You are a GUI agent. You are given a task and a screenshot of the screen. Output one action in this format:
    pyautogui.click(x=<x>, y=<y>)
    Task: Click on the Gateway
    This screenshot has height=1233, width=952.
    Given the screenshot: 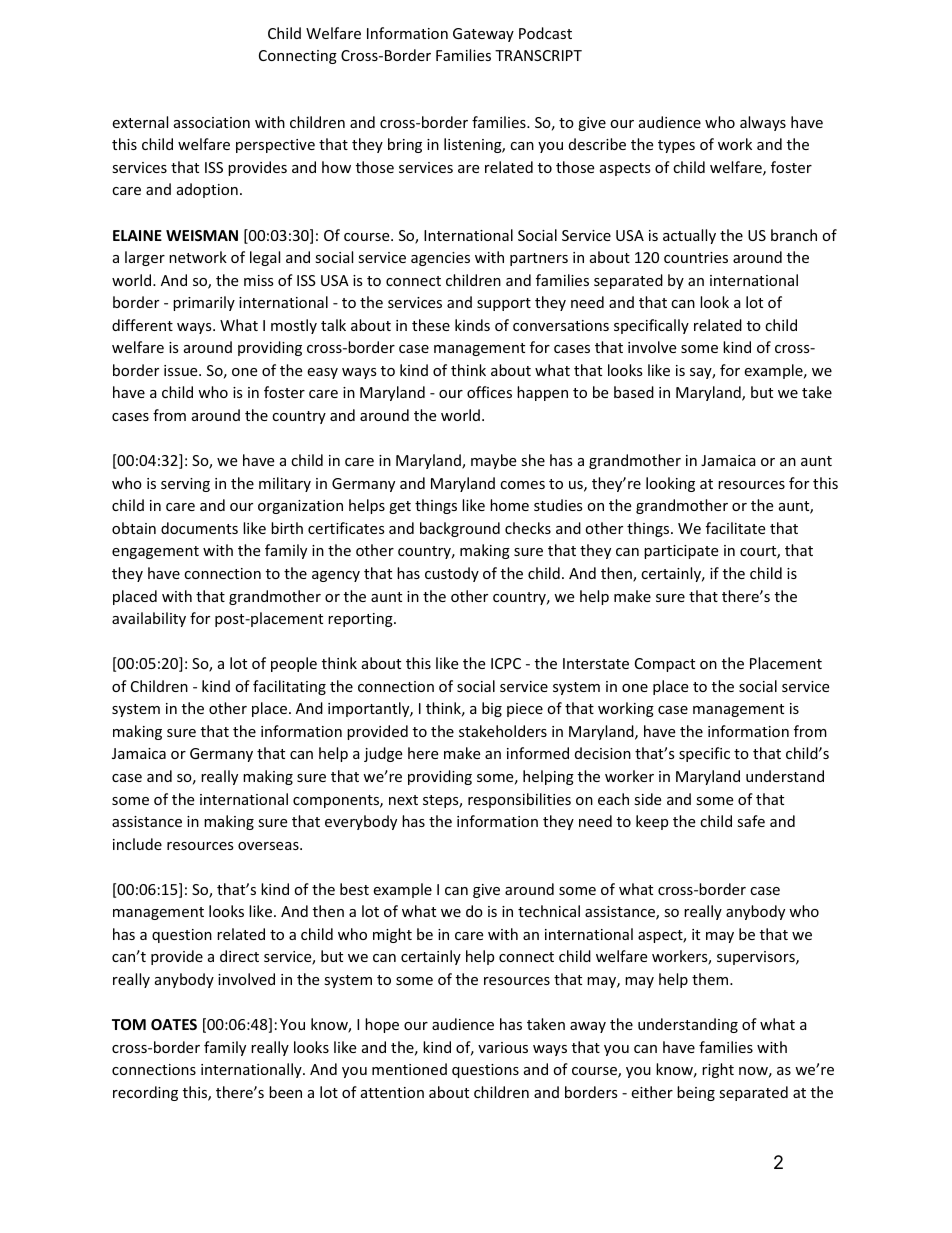 What is the action you would take?
    pyautogui.click(x=483, y=35)
